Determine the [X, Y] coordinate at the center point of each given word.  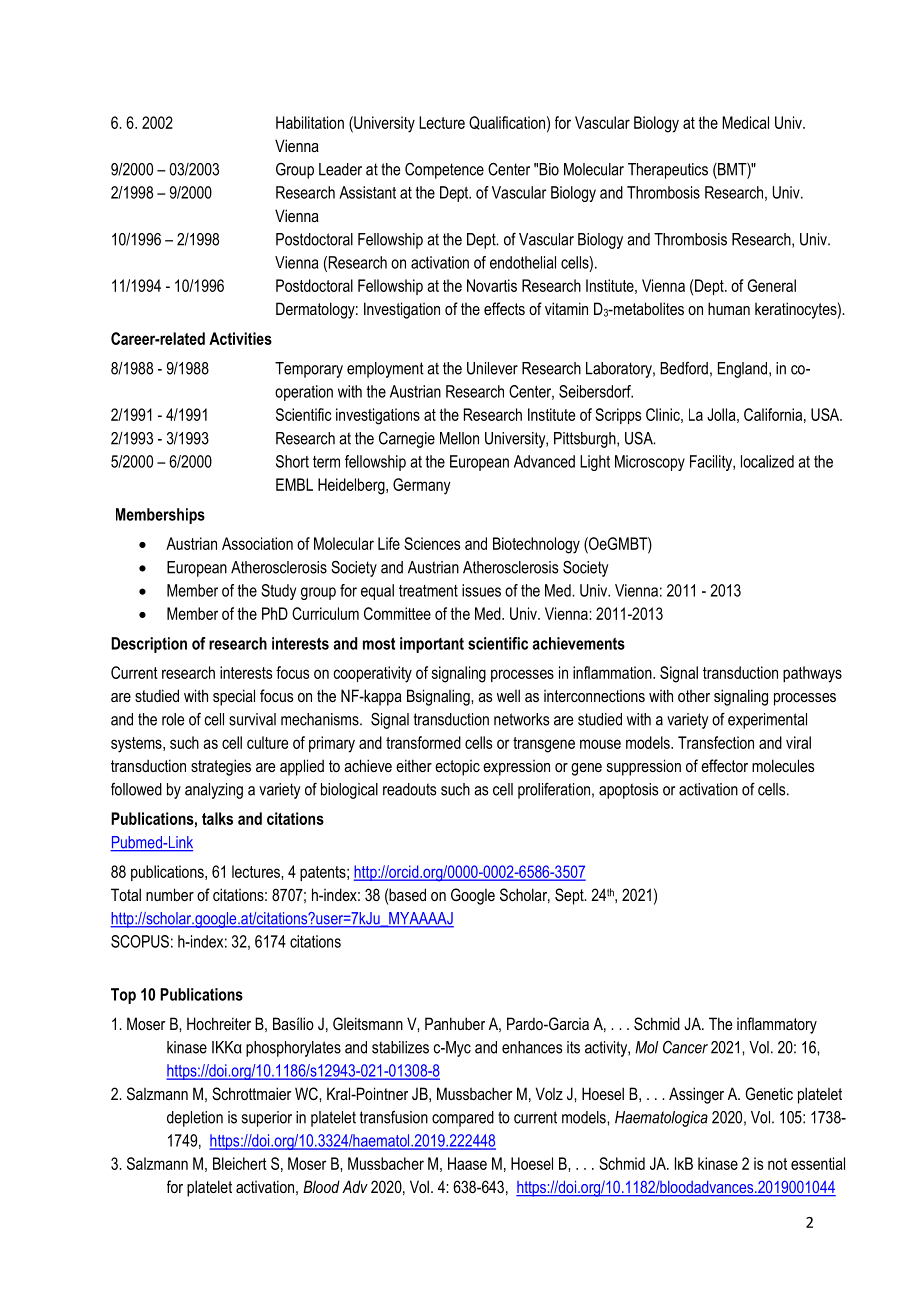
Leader [340, 169]
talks [217, 818]
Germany [422, 486]
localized [767, 461]
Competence [444, 171]
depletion [195, 1119]
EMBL [294, 484]
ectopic [457, 768]
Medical [745, 122]
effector [724, 765]
